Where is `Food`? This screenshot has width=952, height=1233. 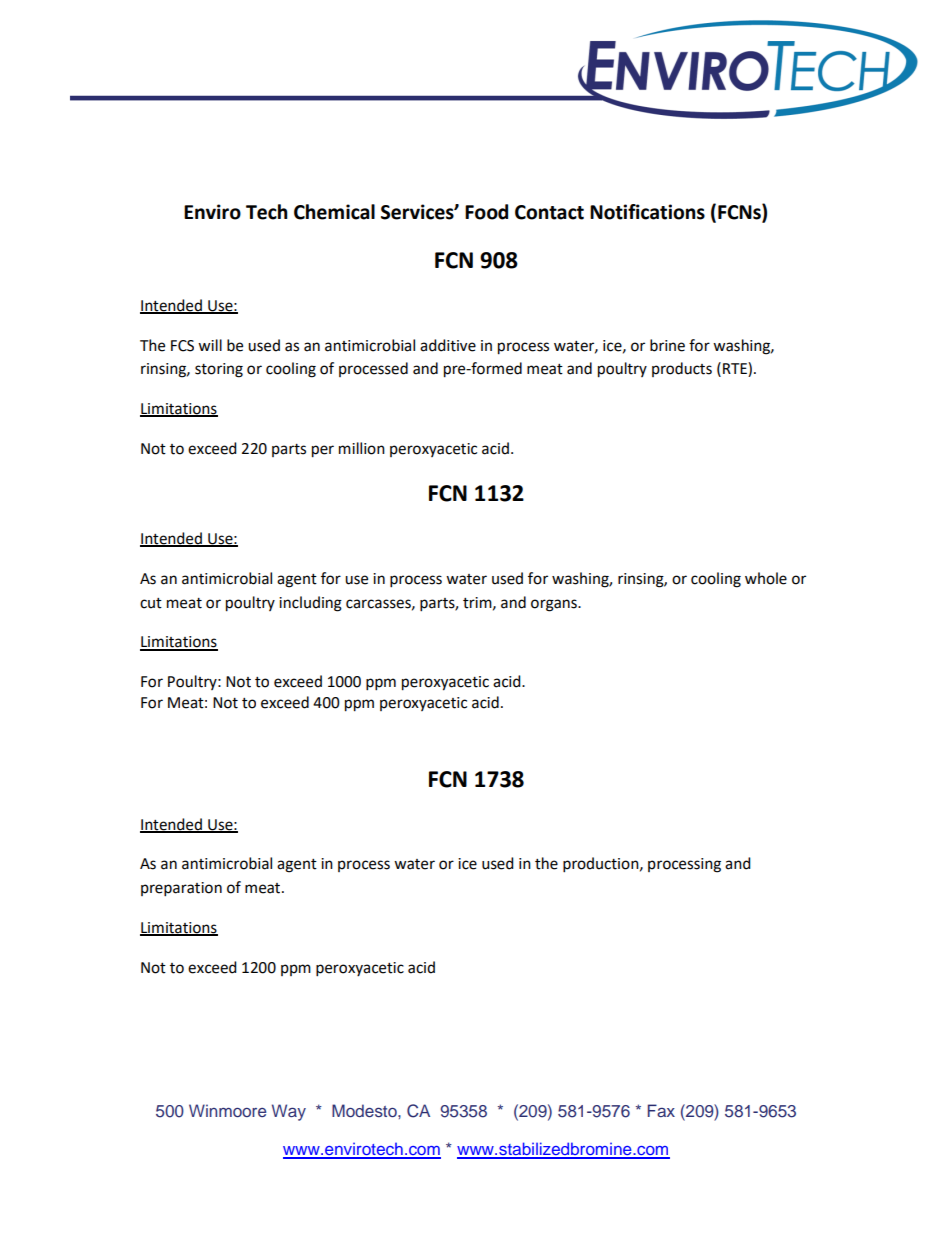
Food is located at coordinates (486, 212).
